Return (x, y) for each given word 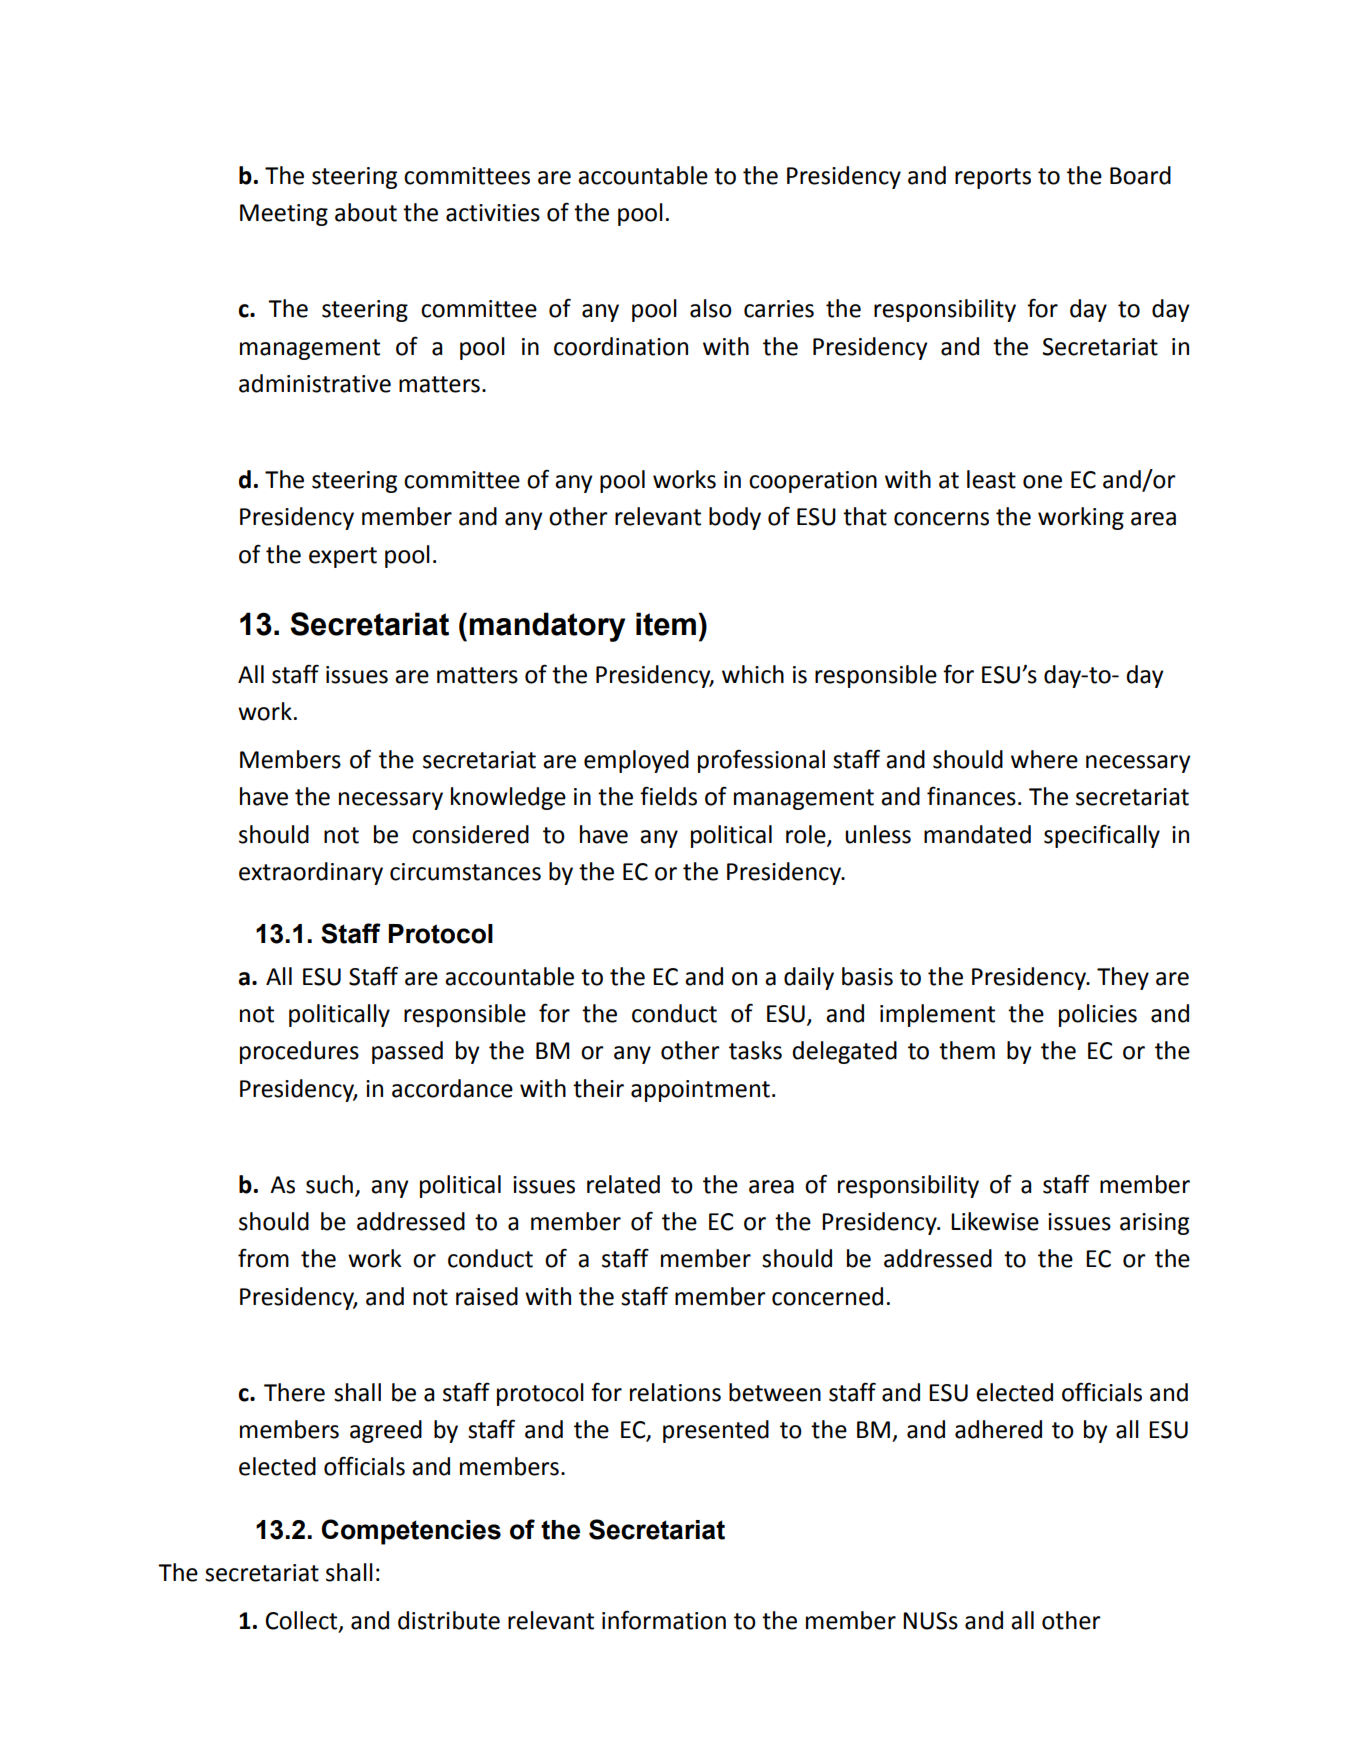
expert (343, 557)
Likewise (995, 1221)
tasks (755, 1050)
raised (487, 1296)
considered (470, 834)
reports (993, 178)
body (735, 518)
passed (407, 1052)
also (711, 308)
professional (761, 761)
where (1044, 759)
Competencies (411, 1532)
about (366, 212)
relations (675, 1392)
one (1042, 482)
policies (1098, 1015)
